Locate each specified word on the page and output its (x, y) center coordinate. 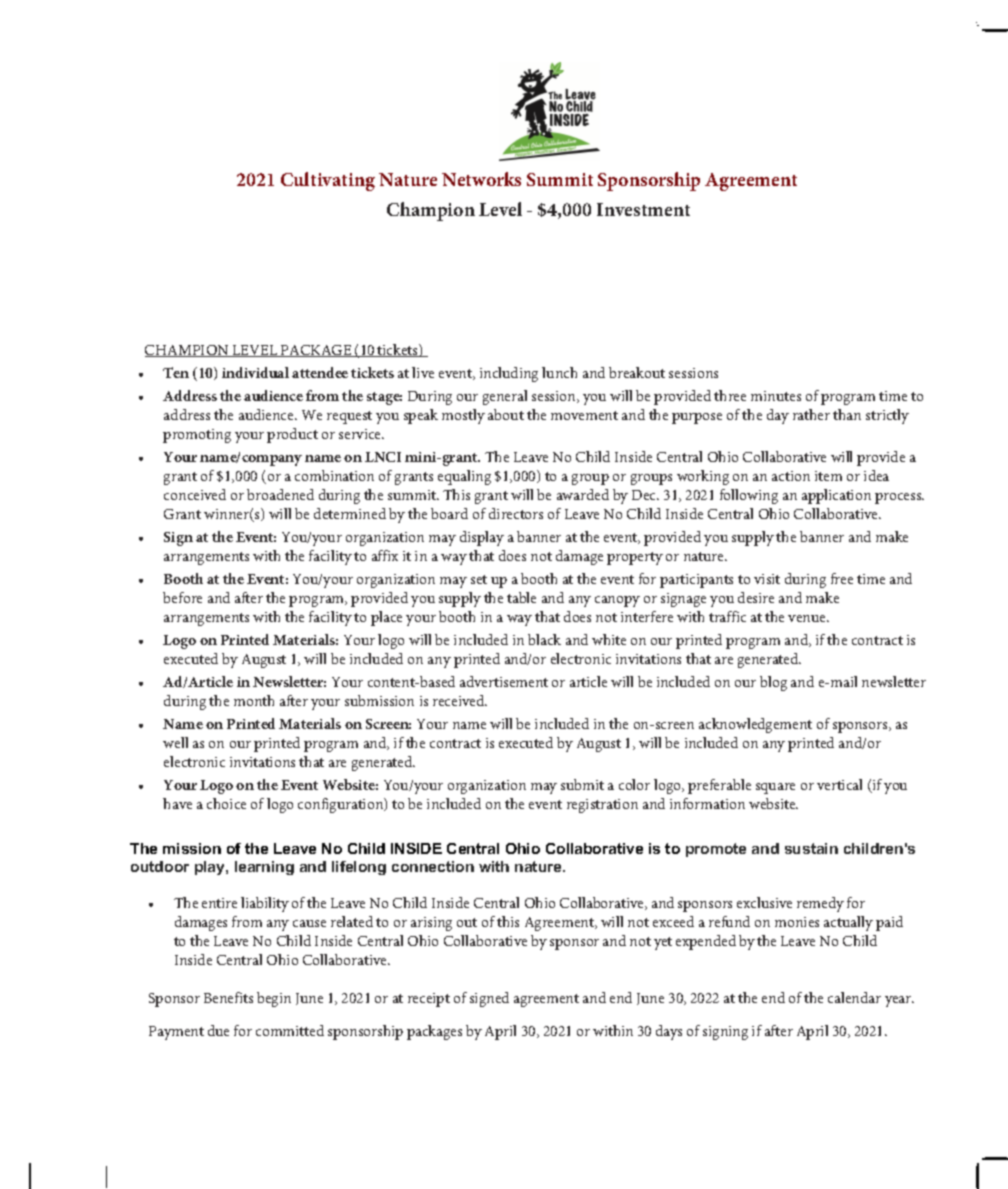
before (182, 597)
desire (756, 597)
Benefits (228, 997)
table (521, 597)
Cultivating (328, 181)
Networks (481, 179)
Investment (643, 209)
